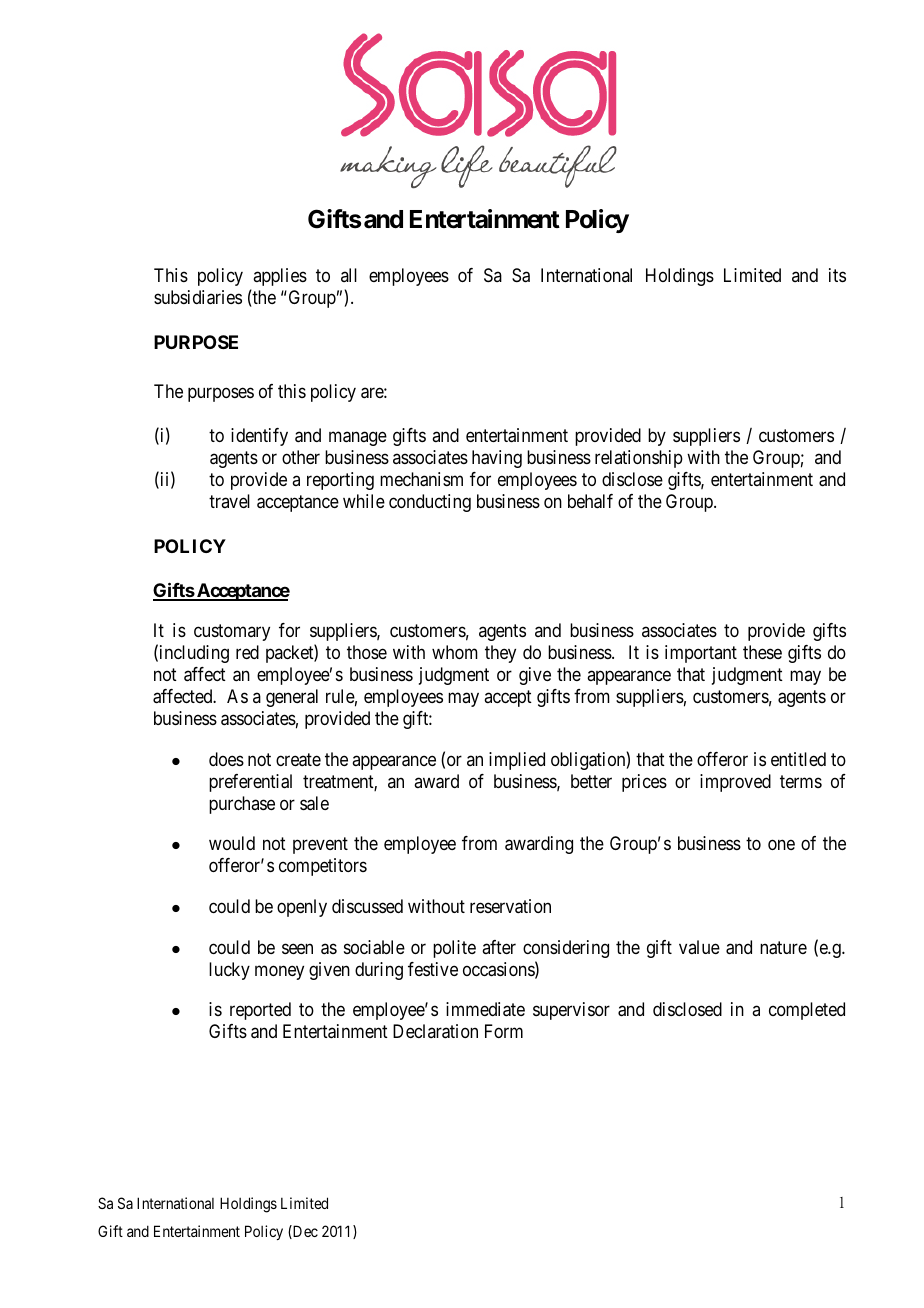 The width and height of the screenshot is (924, 1308). Describe the element at coordinates (798, 759) in the screenshot. I see `entitled` at that location.
